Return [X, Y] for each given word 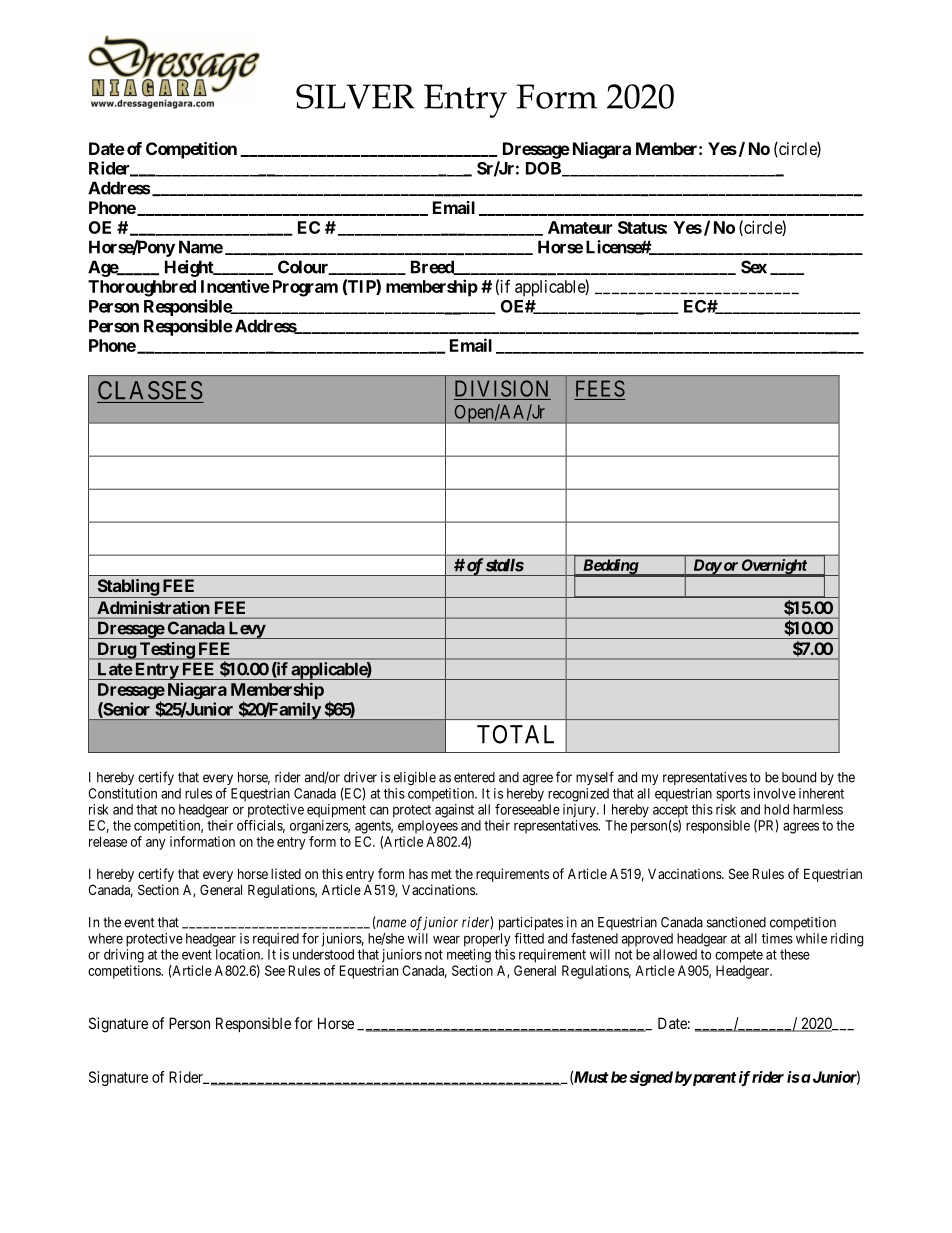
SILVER [355, 96]
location [239, 954]
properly [487, 940]
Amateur [580, 227]
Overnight [773, 567]
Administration [153, 607]
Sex [754, 267]
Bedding [609, 567]
